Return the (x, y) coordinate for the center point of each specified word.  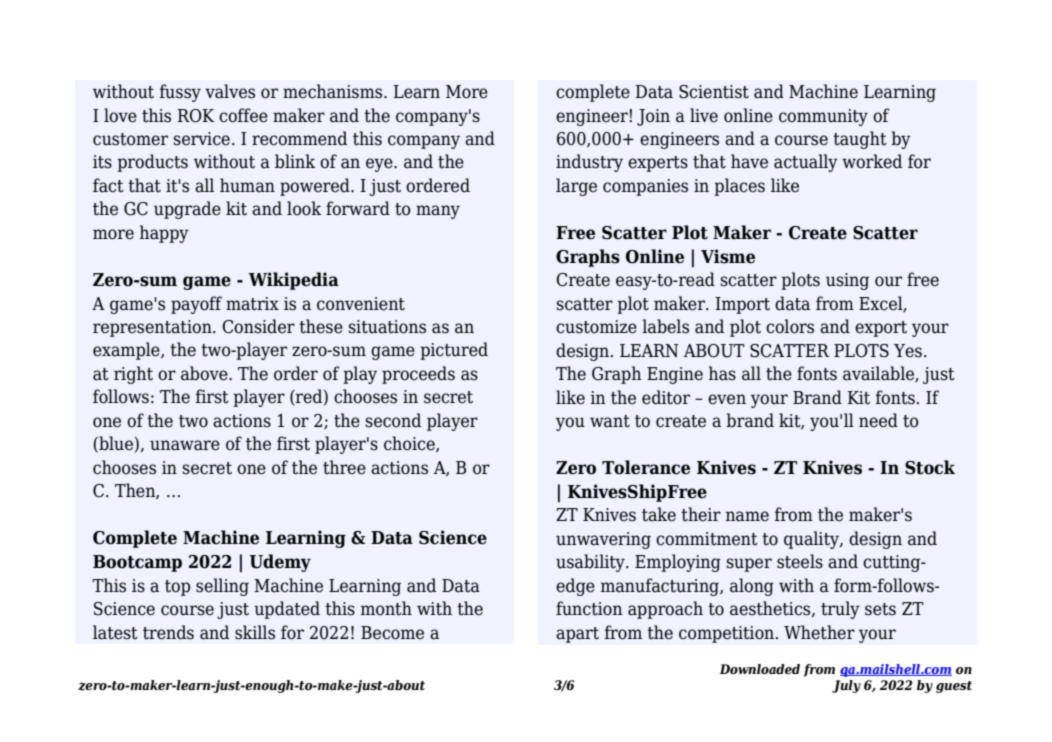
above (205, 373)
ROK (196, 116)
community (823, 117)
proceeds (418, 375)
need (878, 420)
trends (168, 632)
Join (653, 117)
